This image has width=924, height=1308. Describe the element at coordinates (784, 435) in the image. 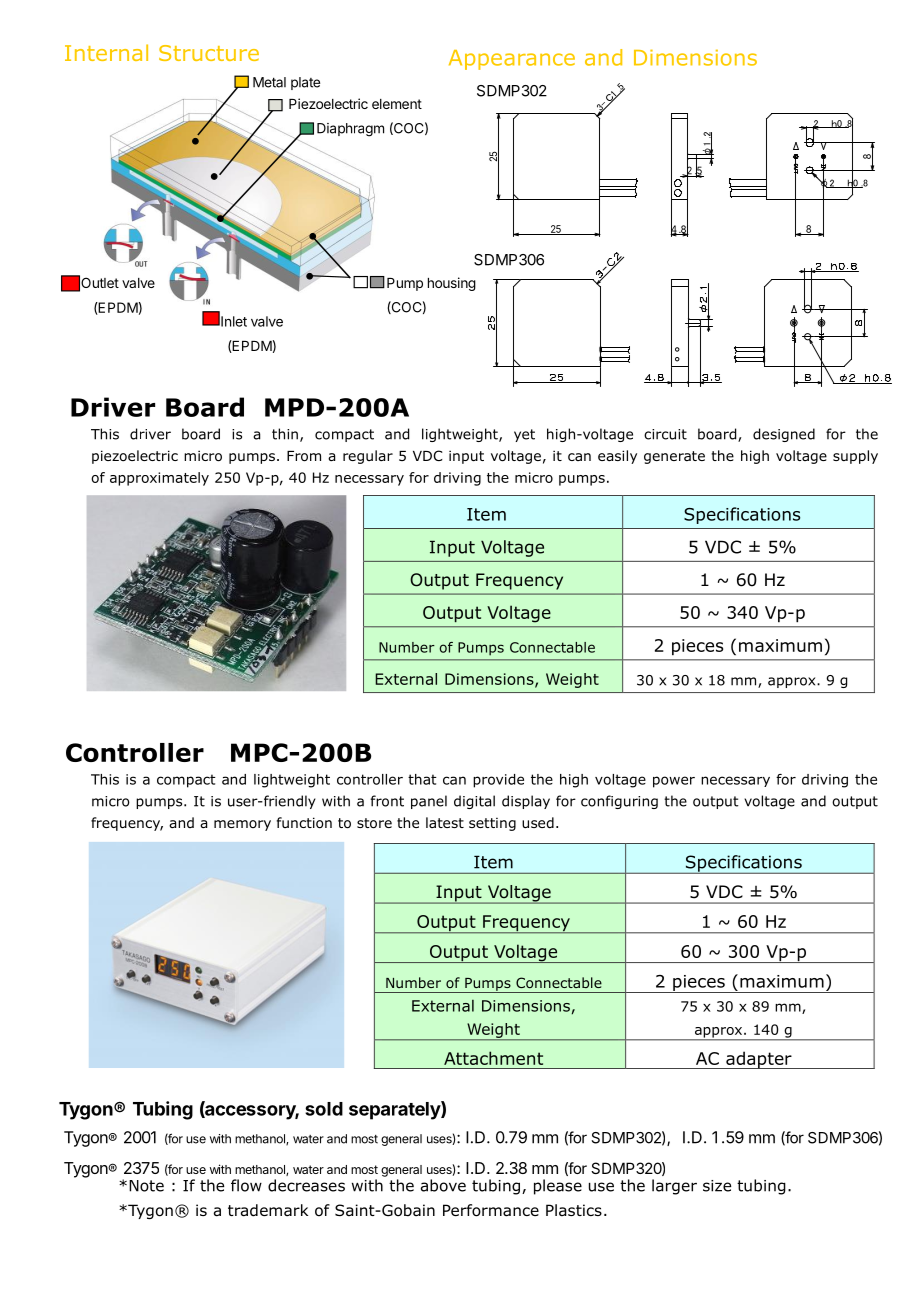

I see `designed` at that location.
